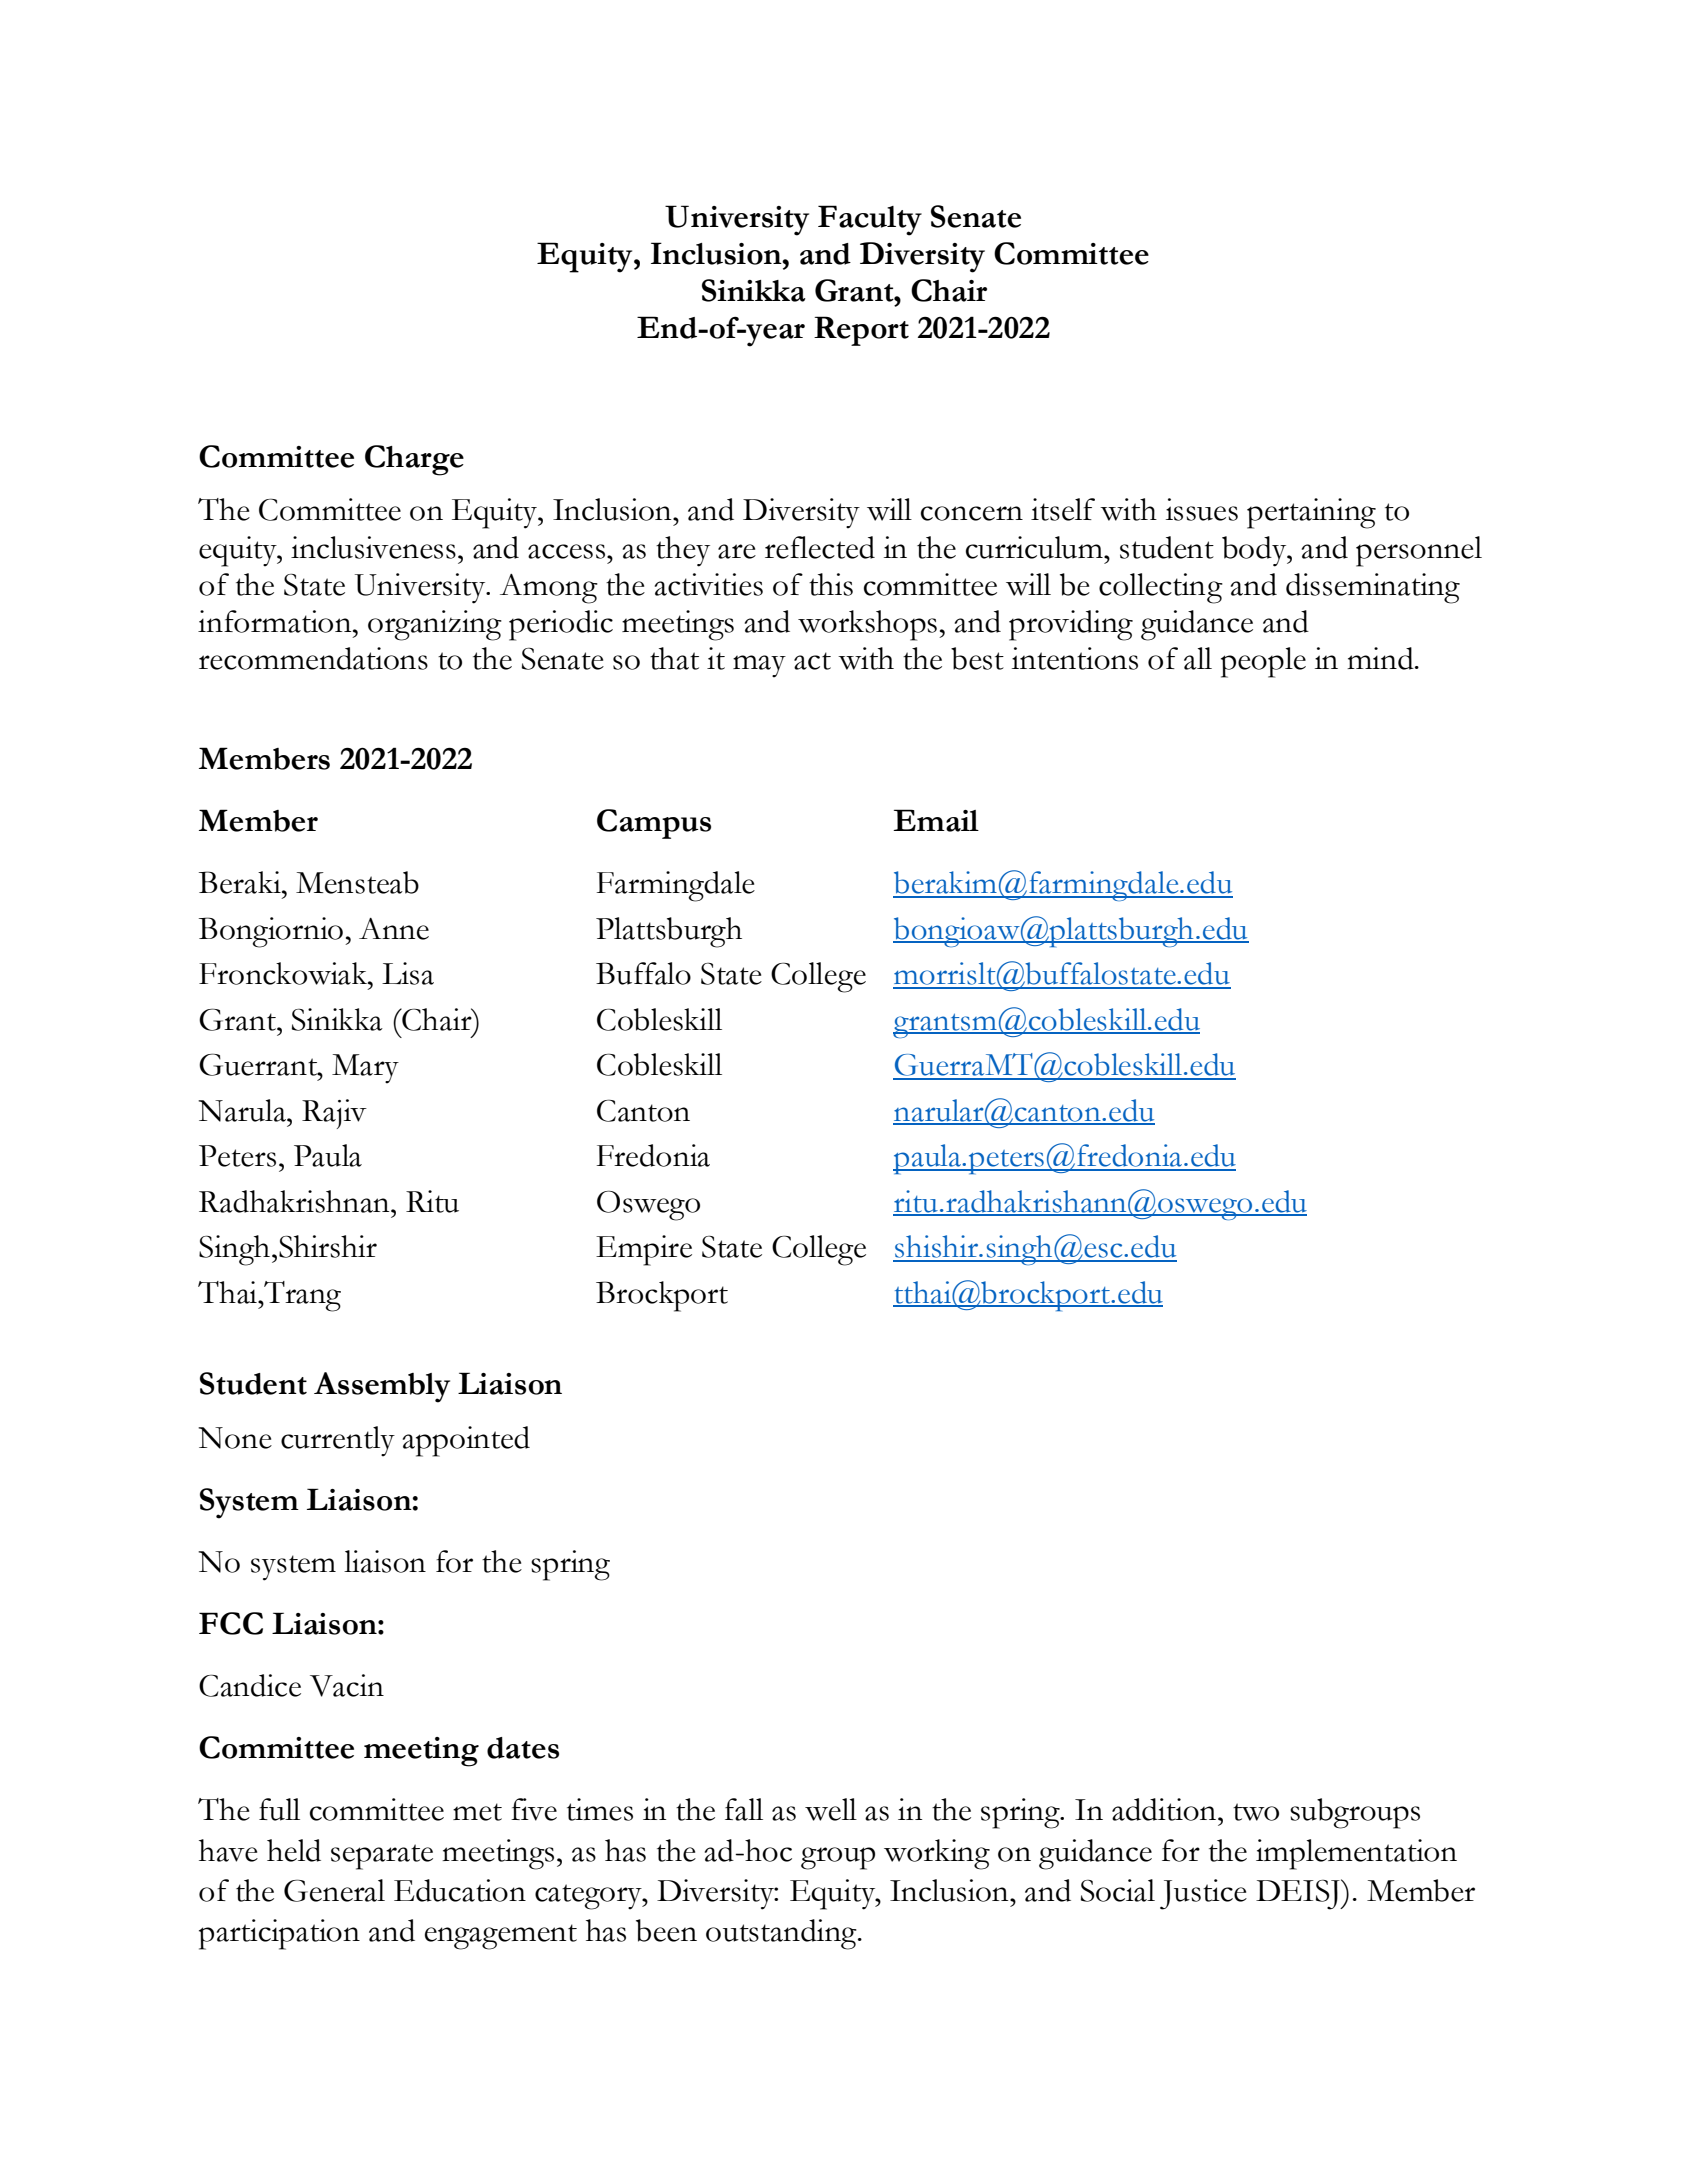 This document has height=2183, width=1687. I want to click on people, so click(1263, 662).
